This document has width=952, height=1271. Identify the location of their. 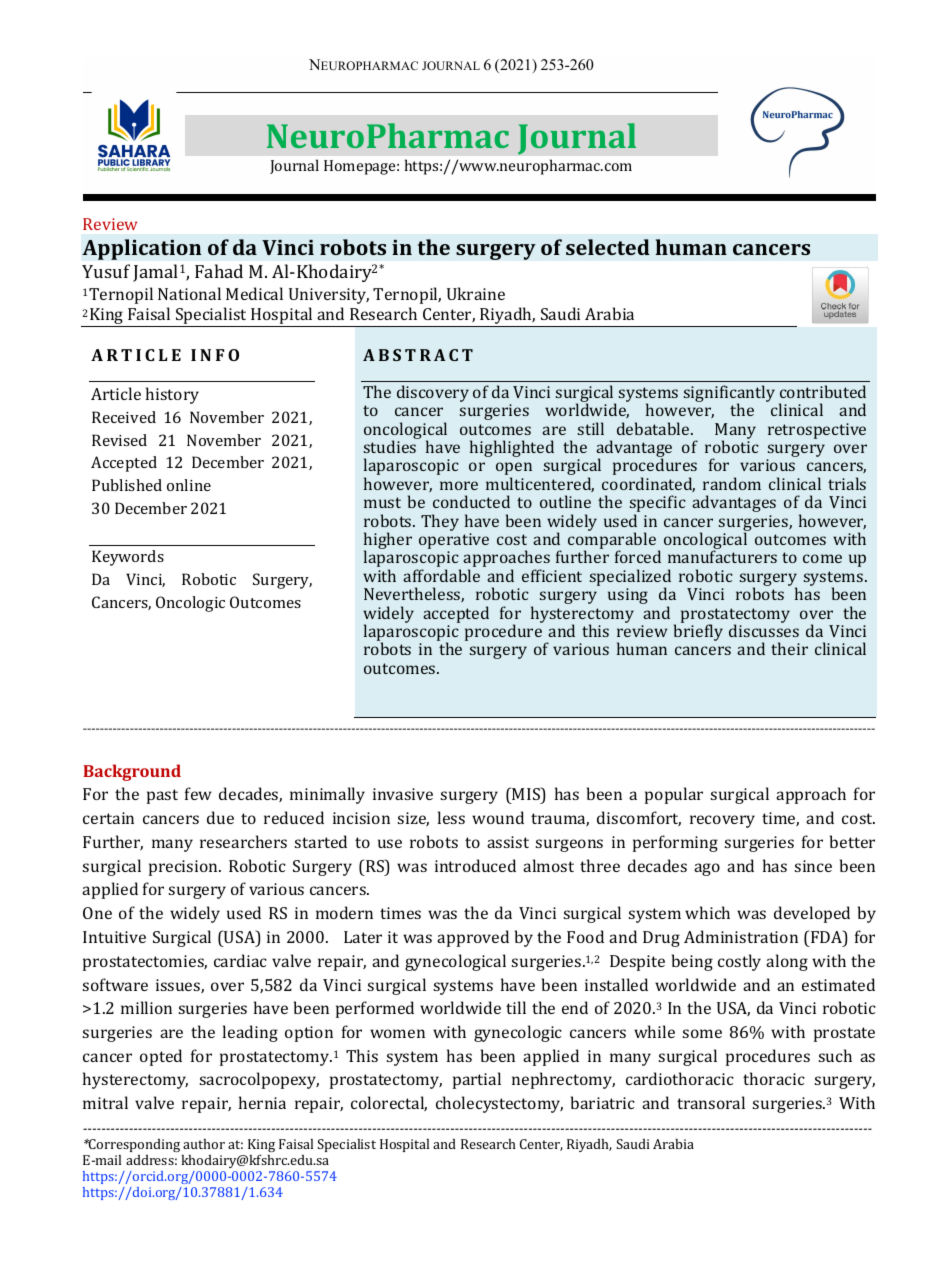
(789, 648).
